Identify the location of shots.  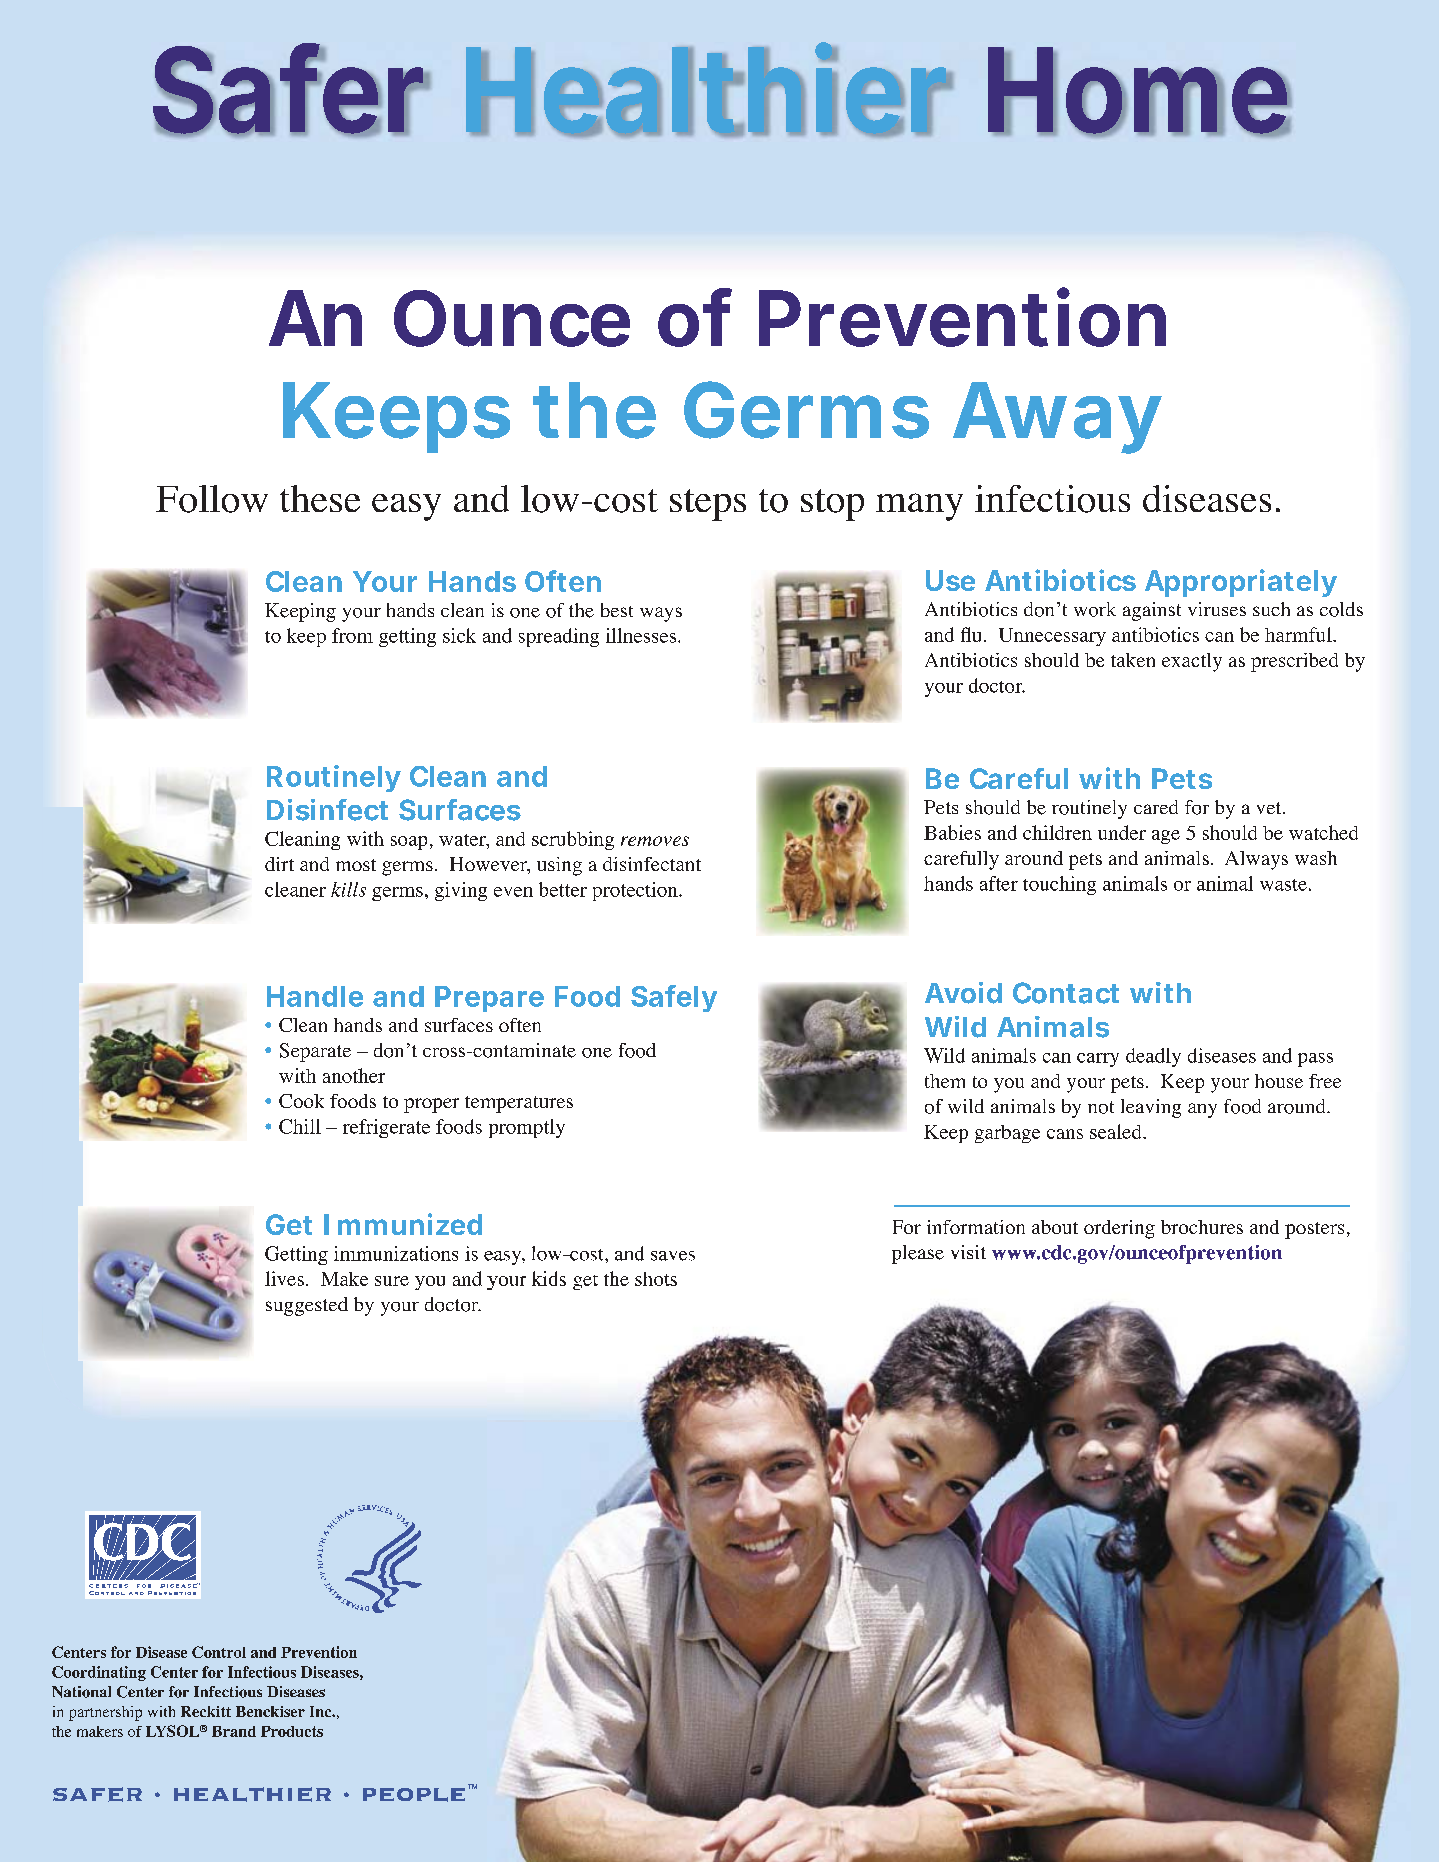
(656, 1279).
